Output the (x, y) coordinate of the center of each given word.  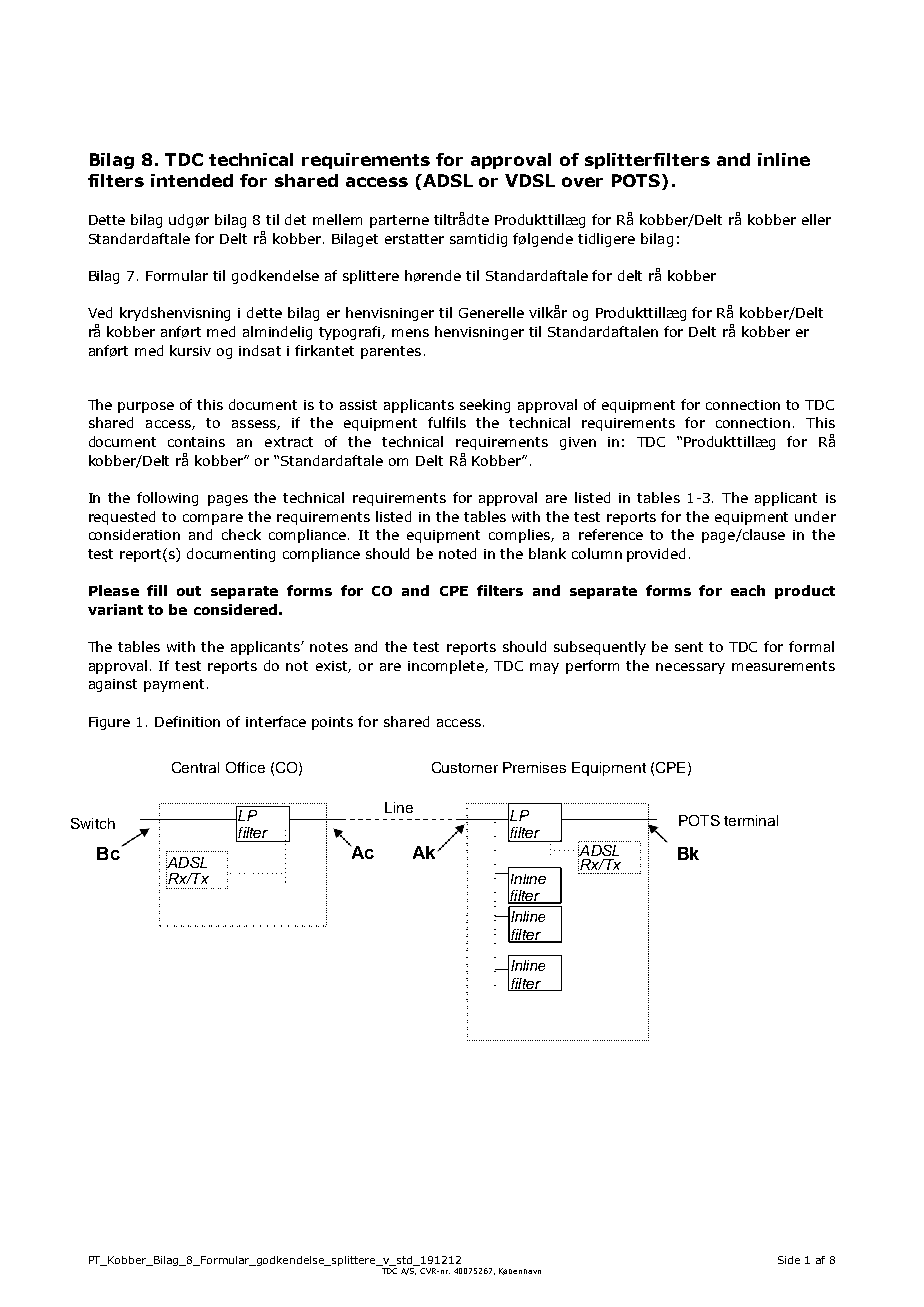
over (582, 182)
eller (816, 219)
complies (520, 536)
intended (192, 180)
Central (195, 767)
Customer (465, 767)
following (167, 499)
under (815, 516)
